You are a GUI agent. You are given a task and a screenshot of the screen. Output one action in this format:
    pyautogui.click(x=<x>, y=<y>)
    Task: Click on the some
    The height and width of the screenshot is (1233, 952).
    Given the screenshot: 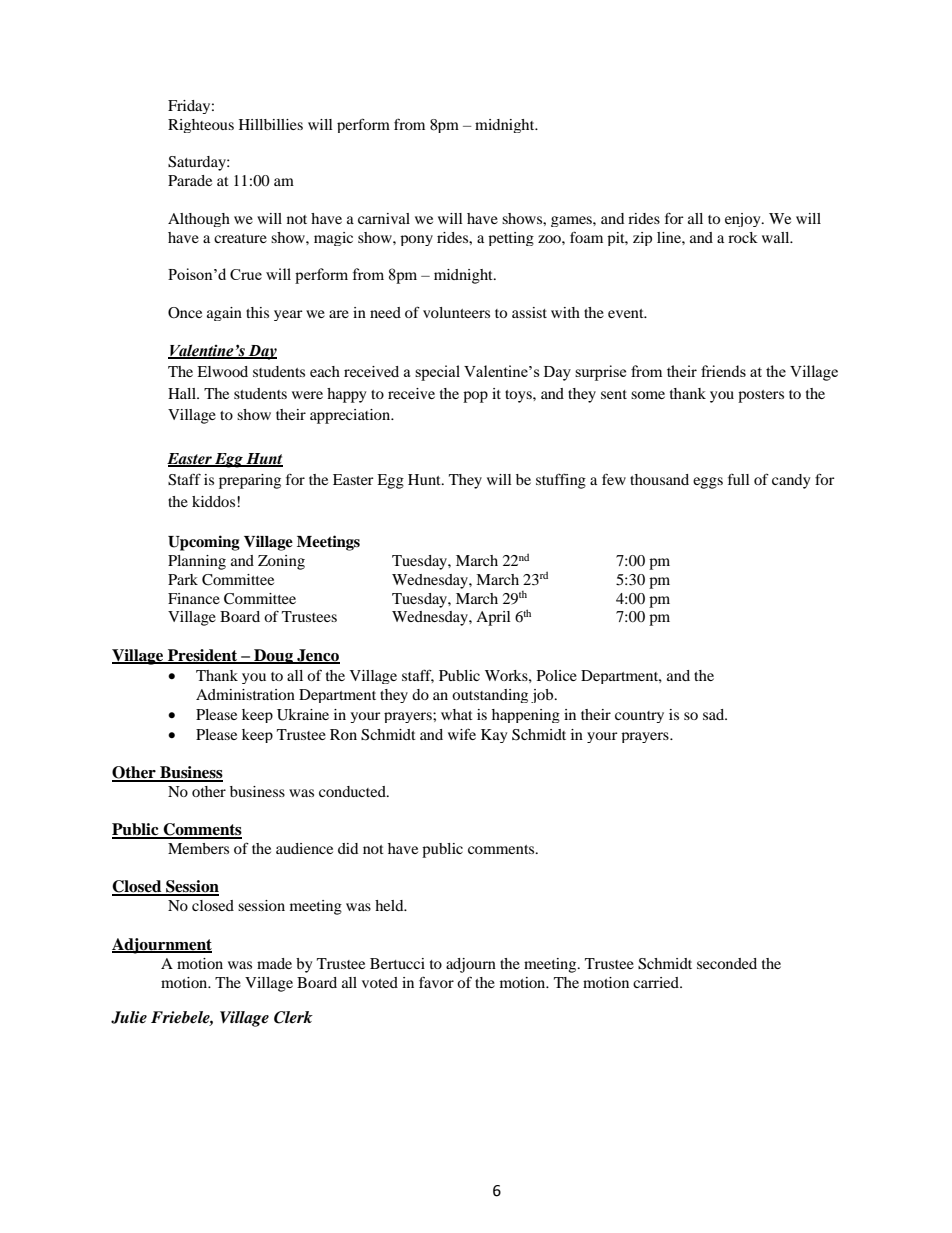 What is the action you would take?
    pyautogui.click(x=648, y=395)
